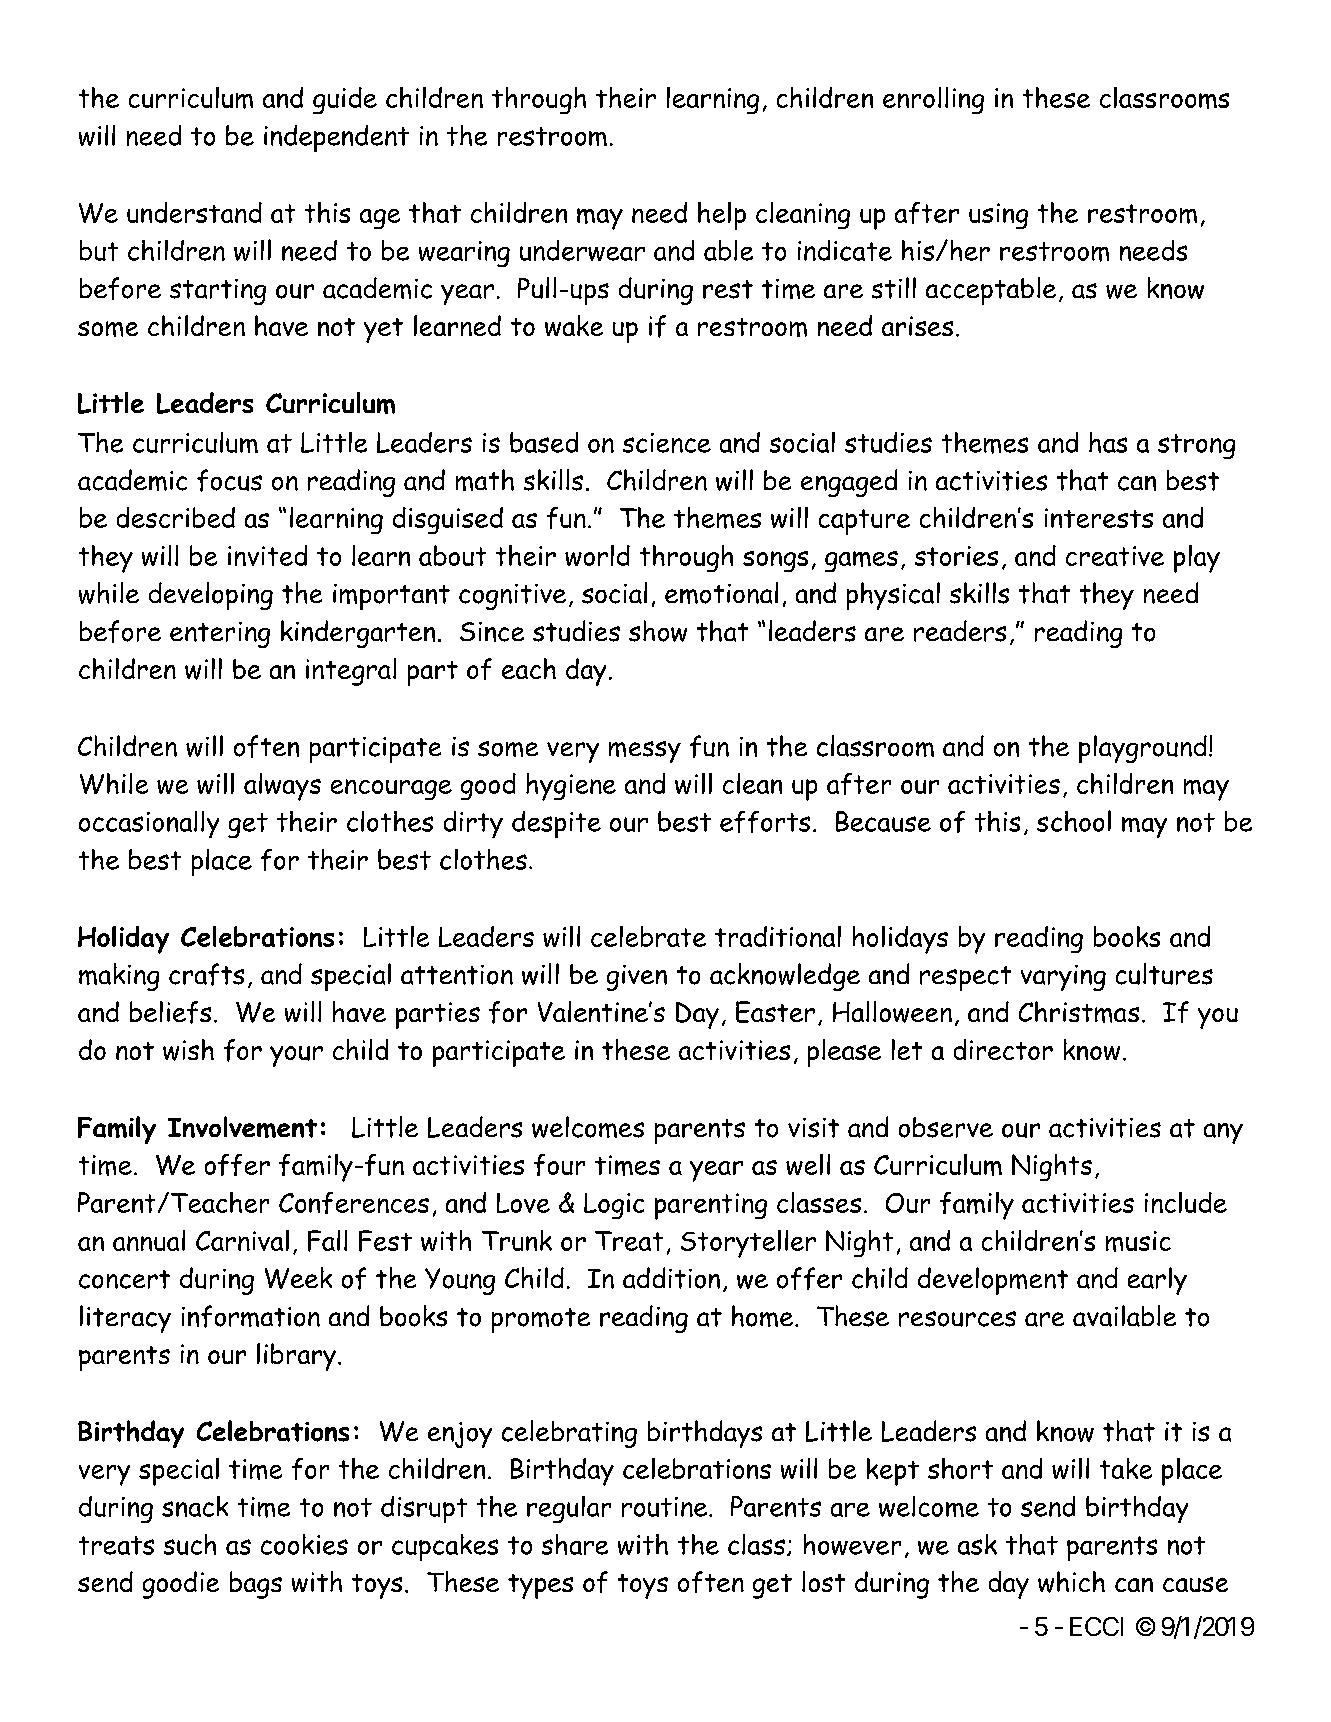 Image resolution: width=1331 pixels, height=1722 pixels. Describe the element at coordinates (960, 631) in the document. I see `readers` at that location.
